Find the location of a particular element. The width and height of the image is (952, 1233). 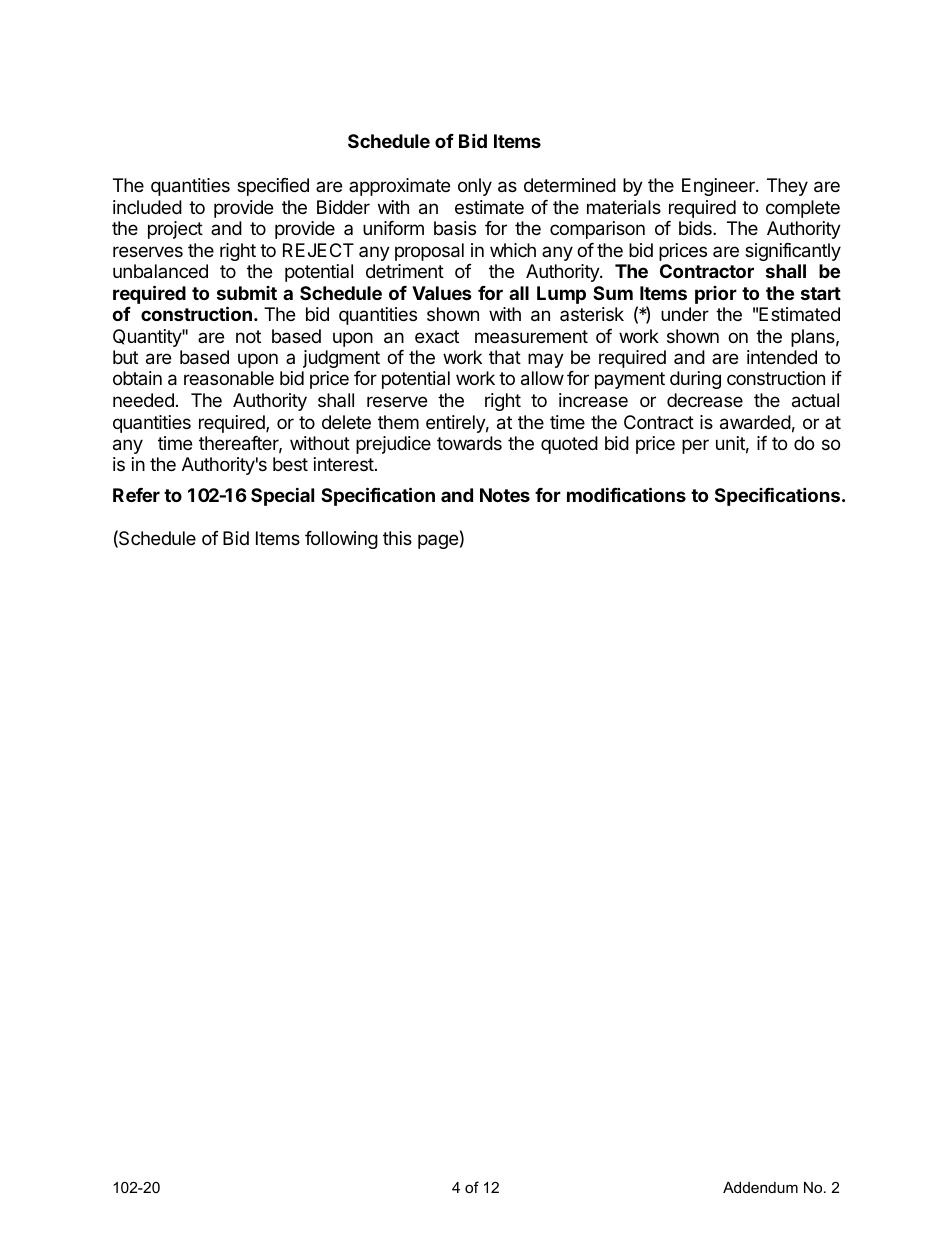

project is located at coordinates (175, 230).
